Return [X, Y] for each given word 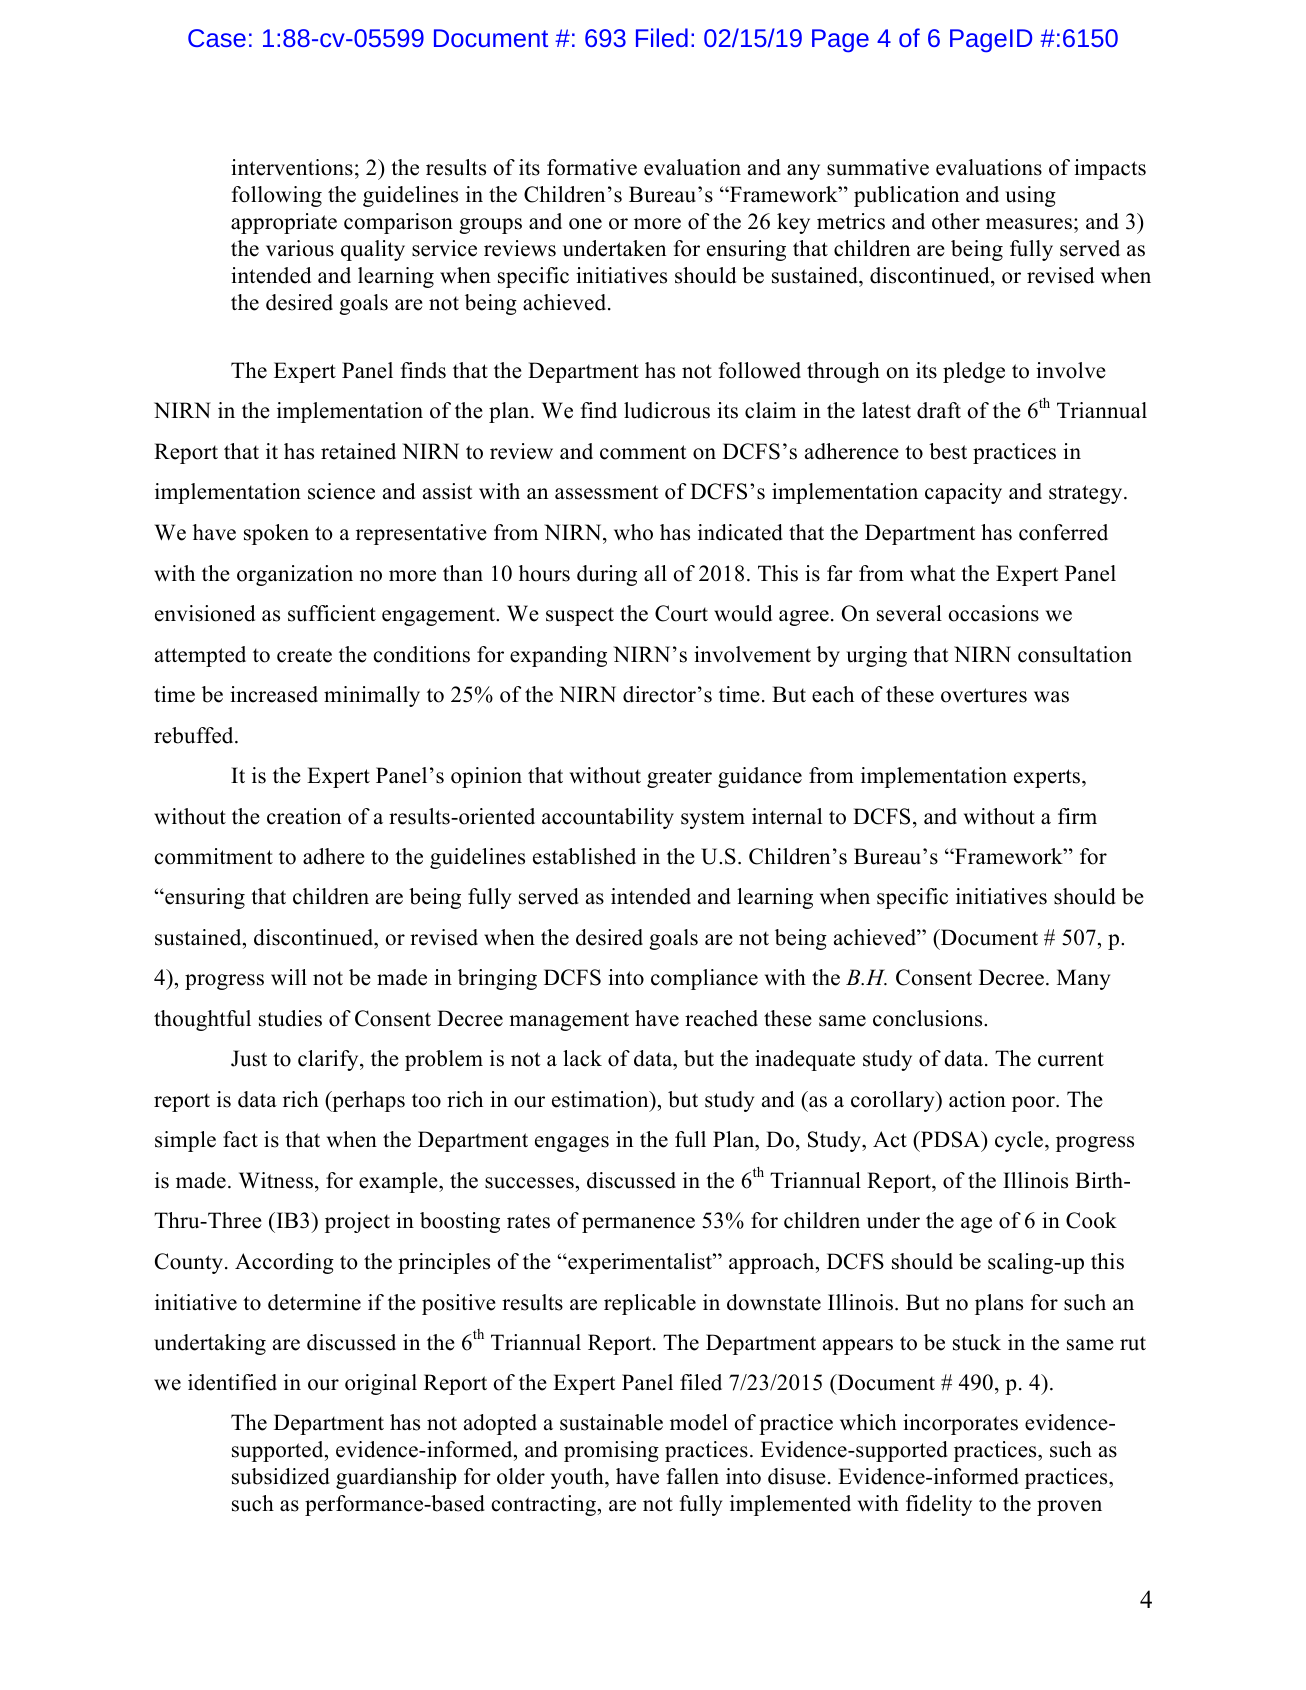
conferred [1063, 532]
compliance [704, 979]
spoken [276, 534]
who [633, 532]
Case [217, 38]
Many [1083, 979]
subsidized [281, 1476]
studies [290, 1018]
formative [592, 167]
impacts [1110, 169]
